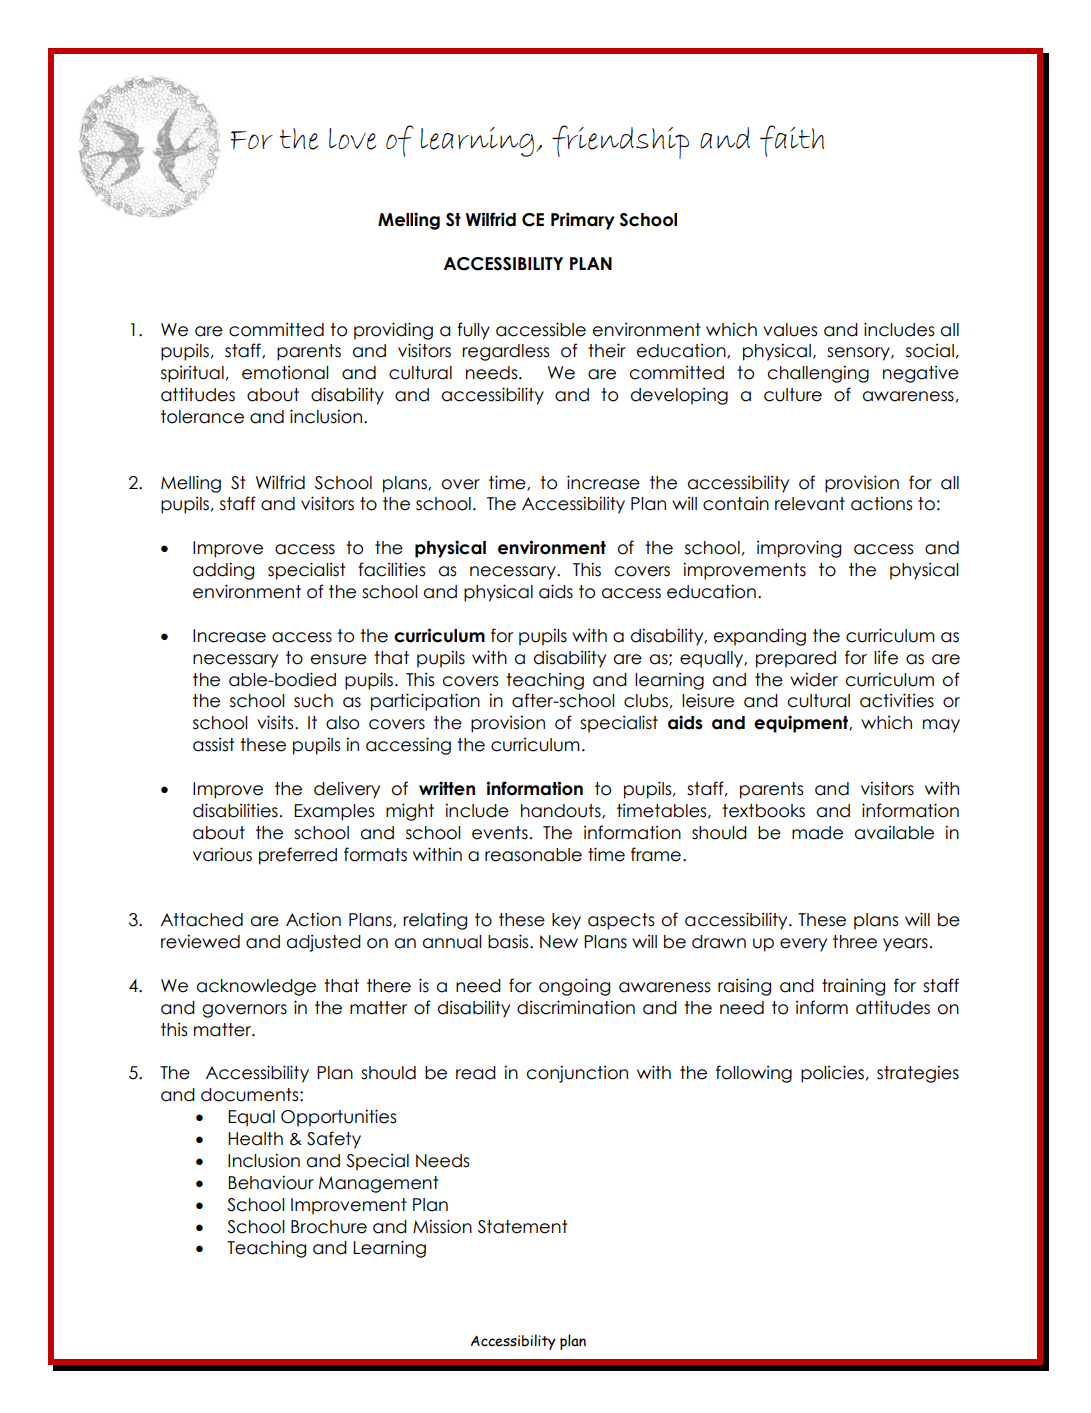 The height and width of the page is (1413, 1091). What do you see at coordinates (832, 1074) in the page?
I see `policies` at bounding box center [832, 1074].
